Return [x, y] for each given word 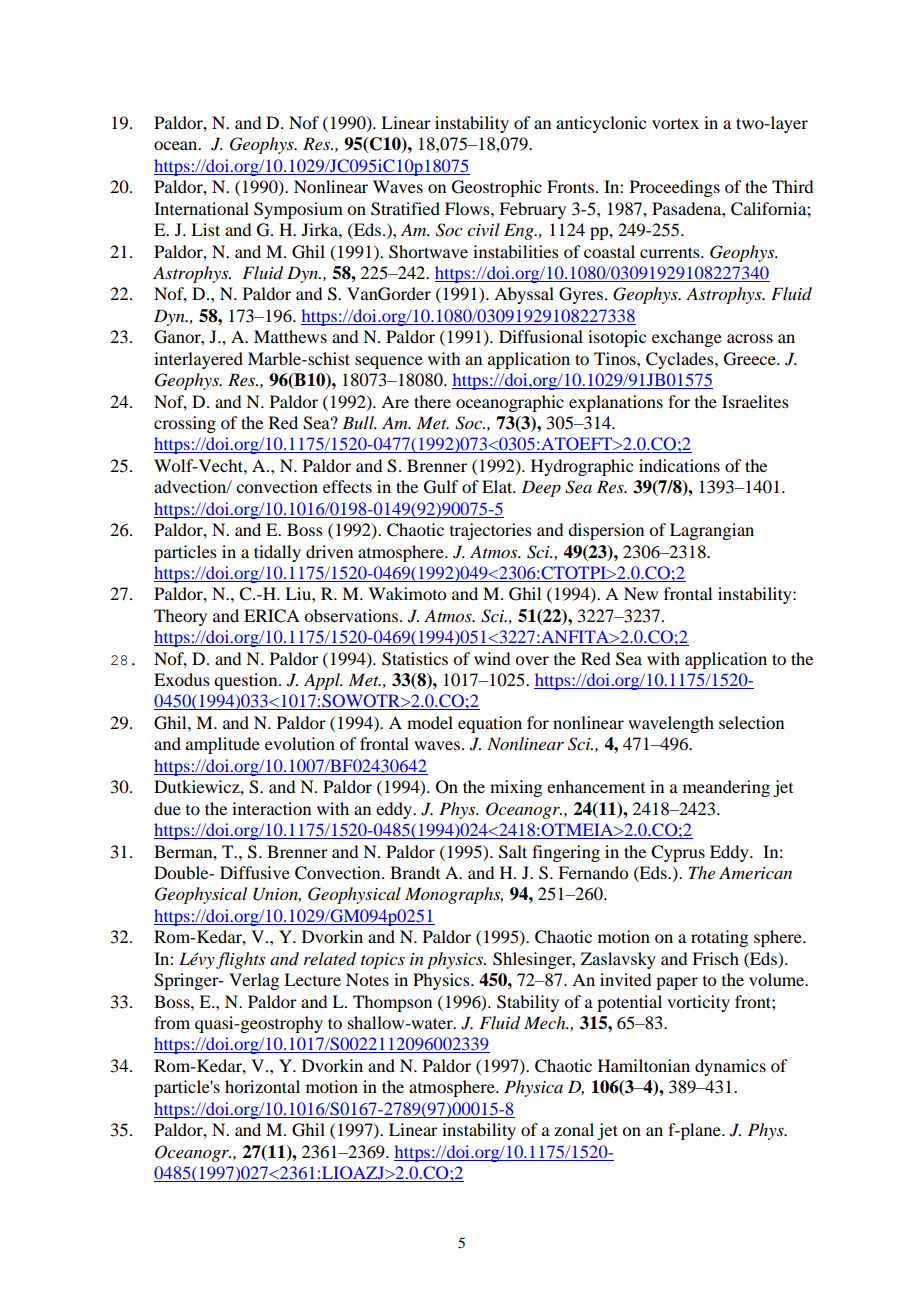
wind [492, 658]
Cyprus [678, 853]
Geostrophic [497, 188]
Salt [513, 852]
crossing [185, 424]
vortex [675, 123]
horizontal [262, 1086]
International [201, 208]
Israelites [755, 401]
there [432, 401]
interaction [271, 808]
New [641, 593]
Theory [180, 617]
